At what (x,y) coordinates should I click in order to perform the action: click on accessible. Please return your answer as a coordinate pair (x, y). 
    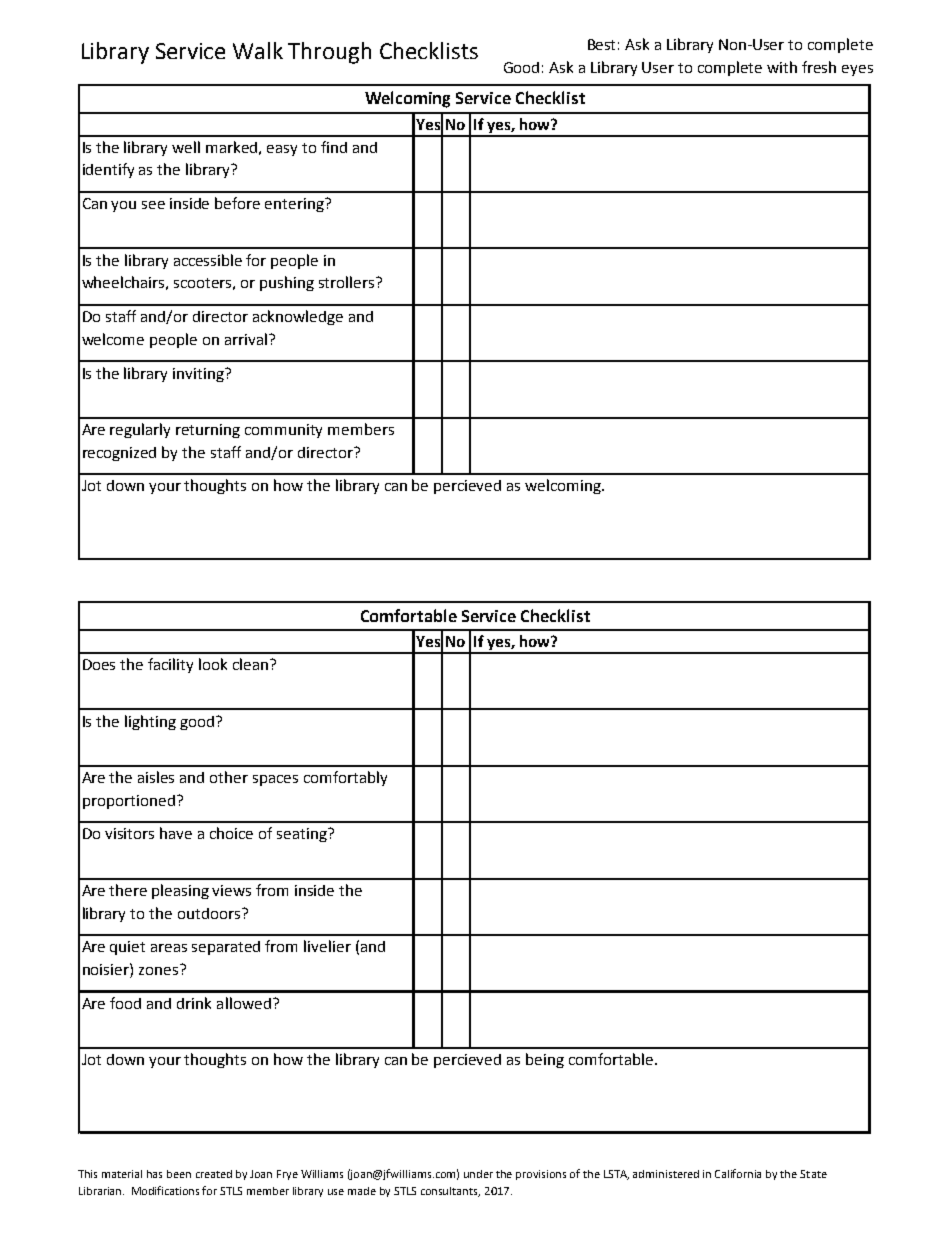
    Looking at the image, I should click on (208, 260).
